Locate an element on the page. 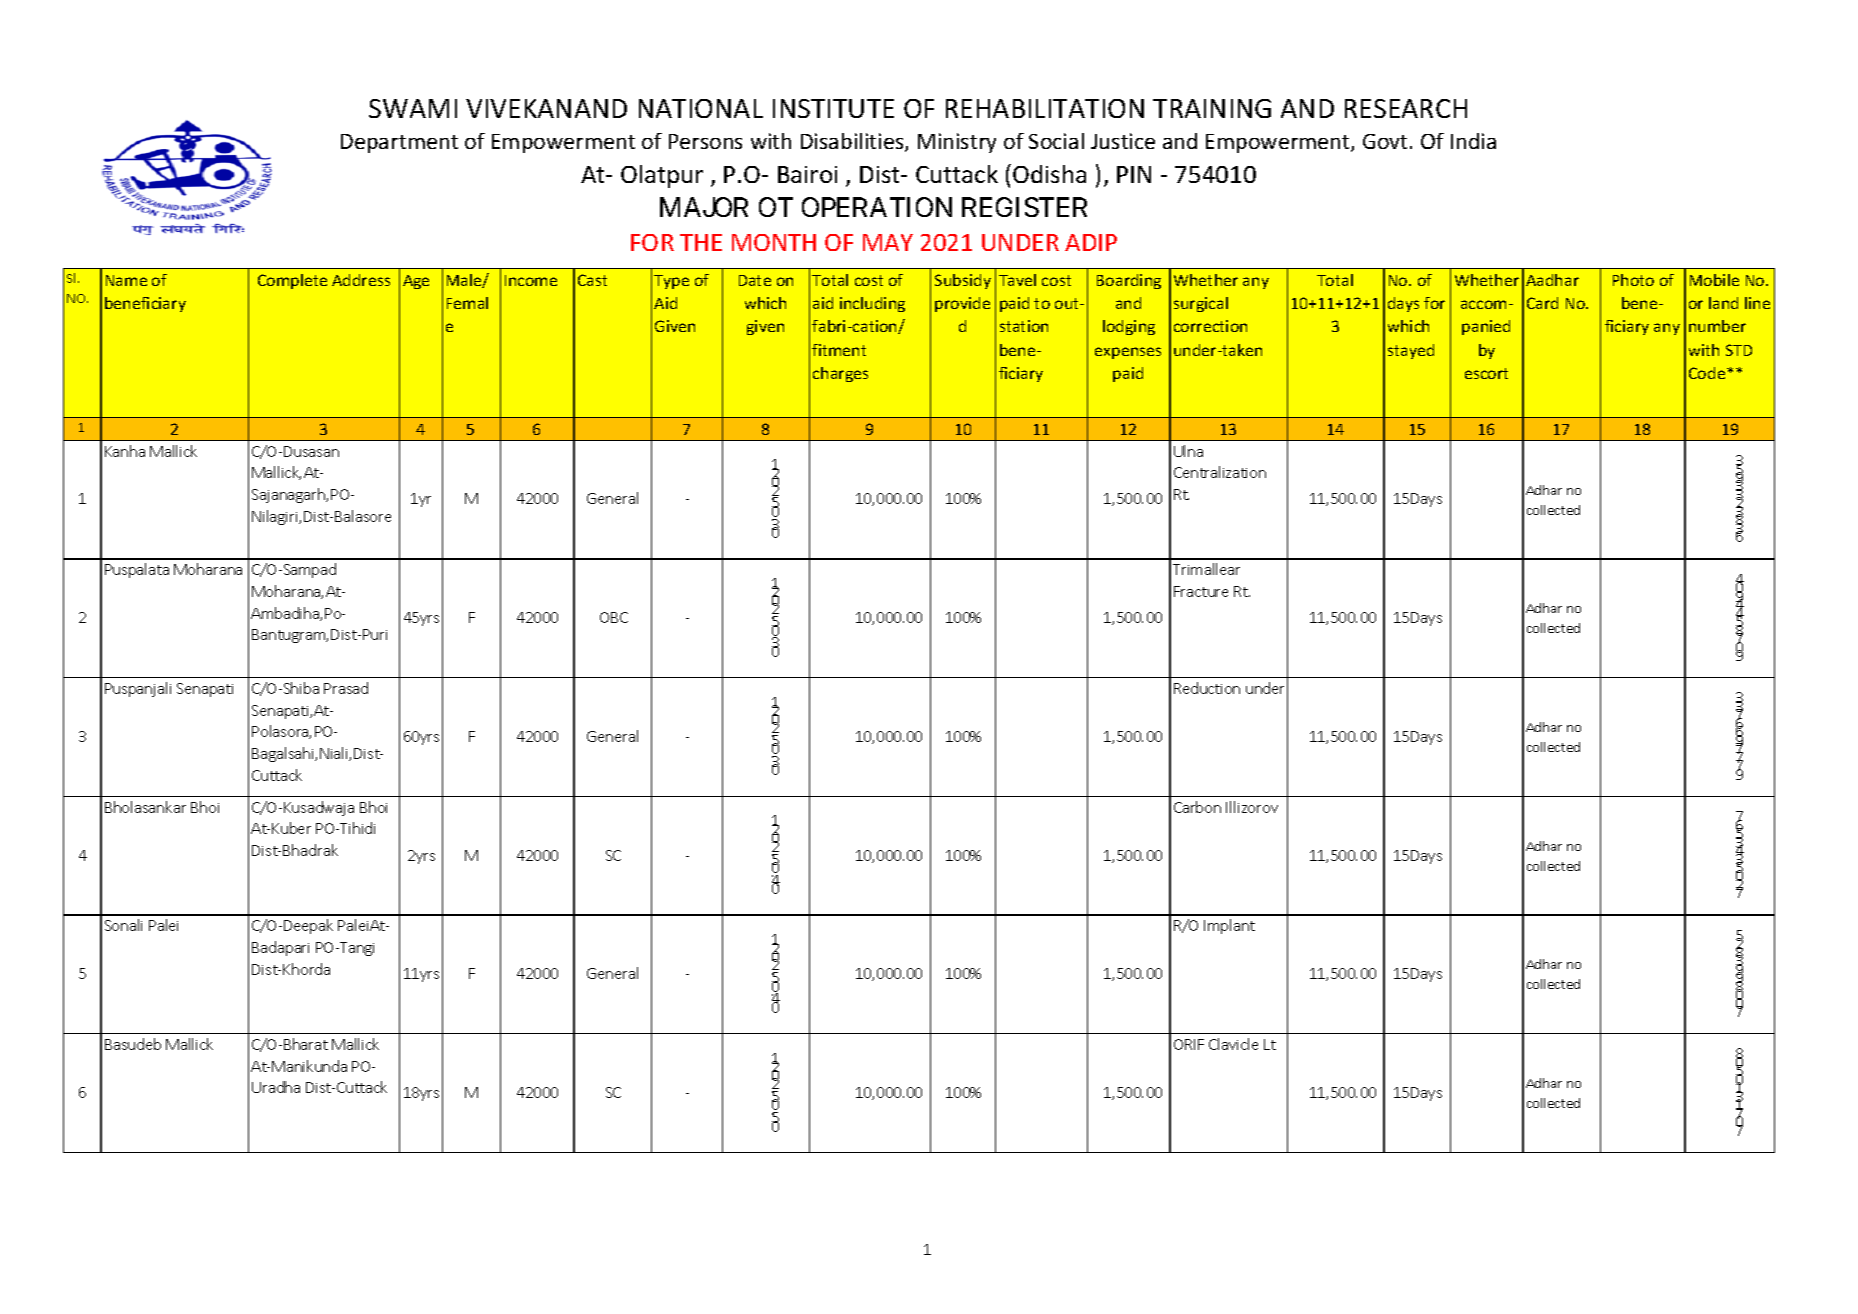 The image size is (1858, 1314). Clavicle is located at coordinates (1233, 1044).
